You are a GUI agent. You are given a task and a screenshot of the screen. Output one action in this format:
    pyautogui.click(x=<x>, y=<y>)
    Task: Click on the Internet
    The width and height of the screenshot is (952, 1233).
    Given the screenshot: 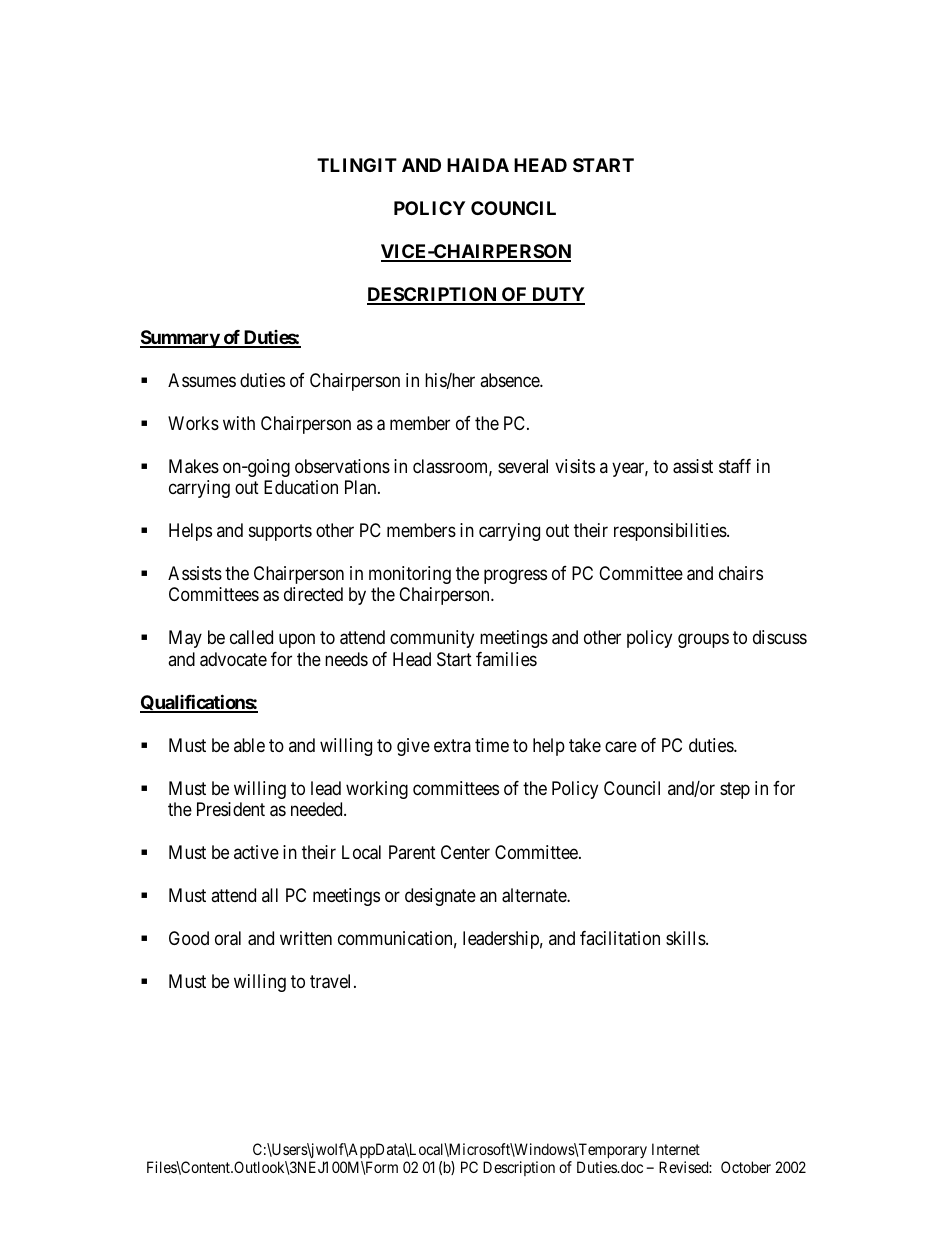 What is the action you would take?
    pyautogui.click(x=676, y=1149)
